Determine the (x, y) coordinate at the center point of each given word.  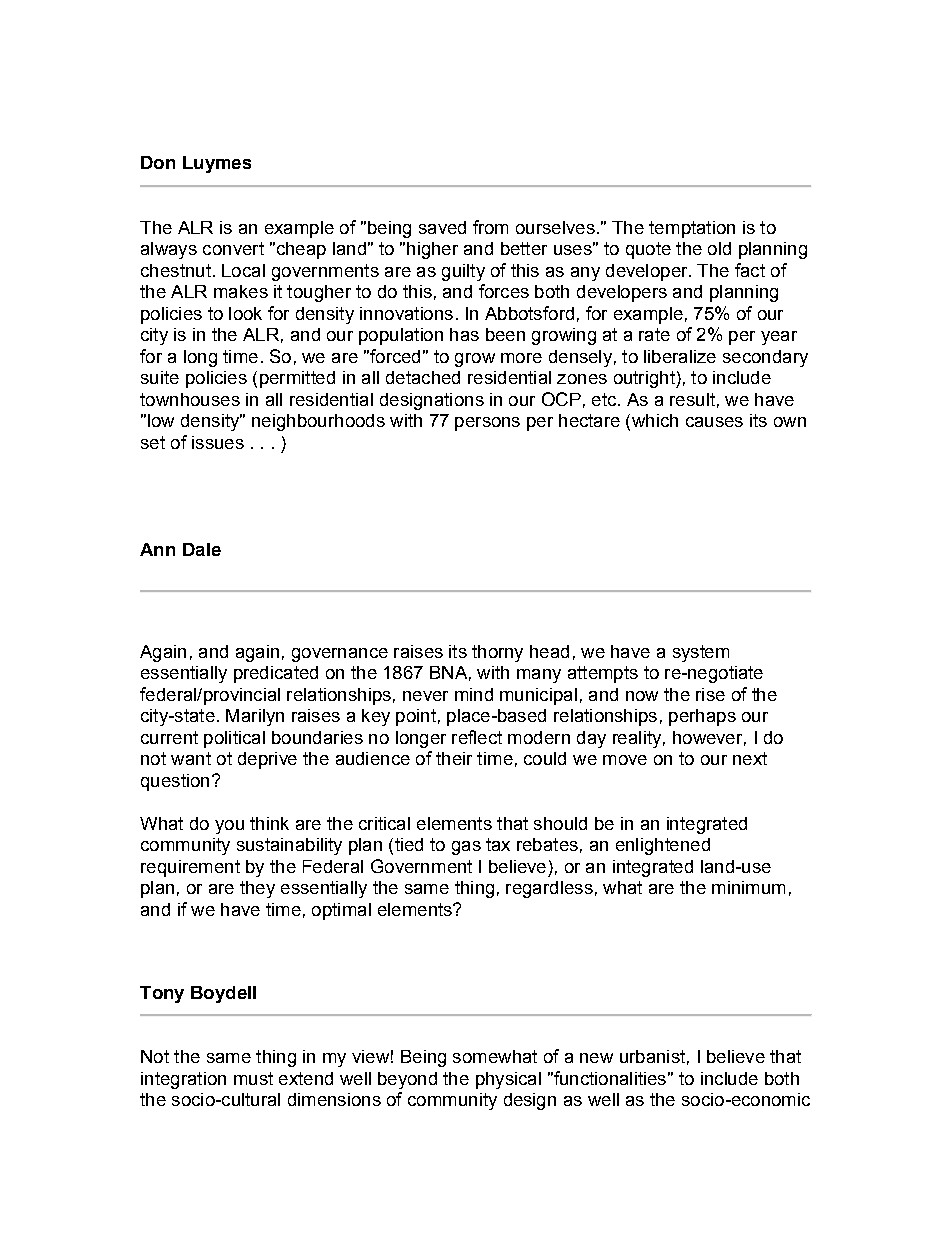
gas (466, 848)
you (229, 827)
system (701, 653)
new (596, 1058)
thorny (497, 653)
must (253, 1078)
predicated (276, 674)
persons (487, 424)
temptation (692, 229)
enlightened (663, 846)
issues (218, 442)
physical (508, 1080)
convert (233, 248)
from (490, 227)
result (692, 399)
